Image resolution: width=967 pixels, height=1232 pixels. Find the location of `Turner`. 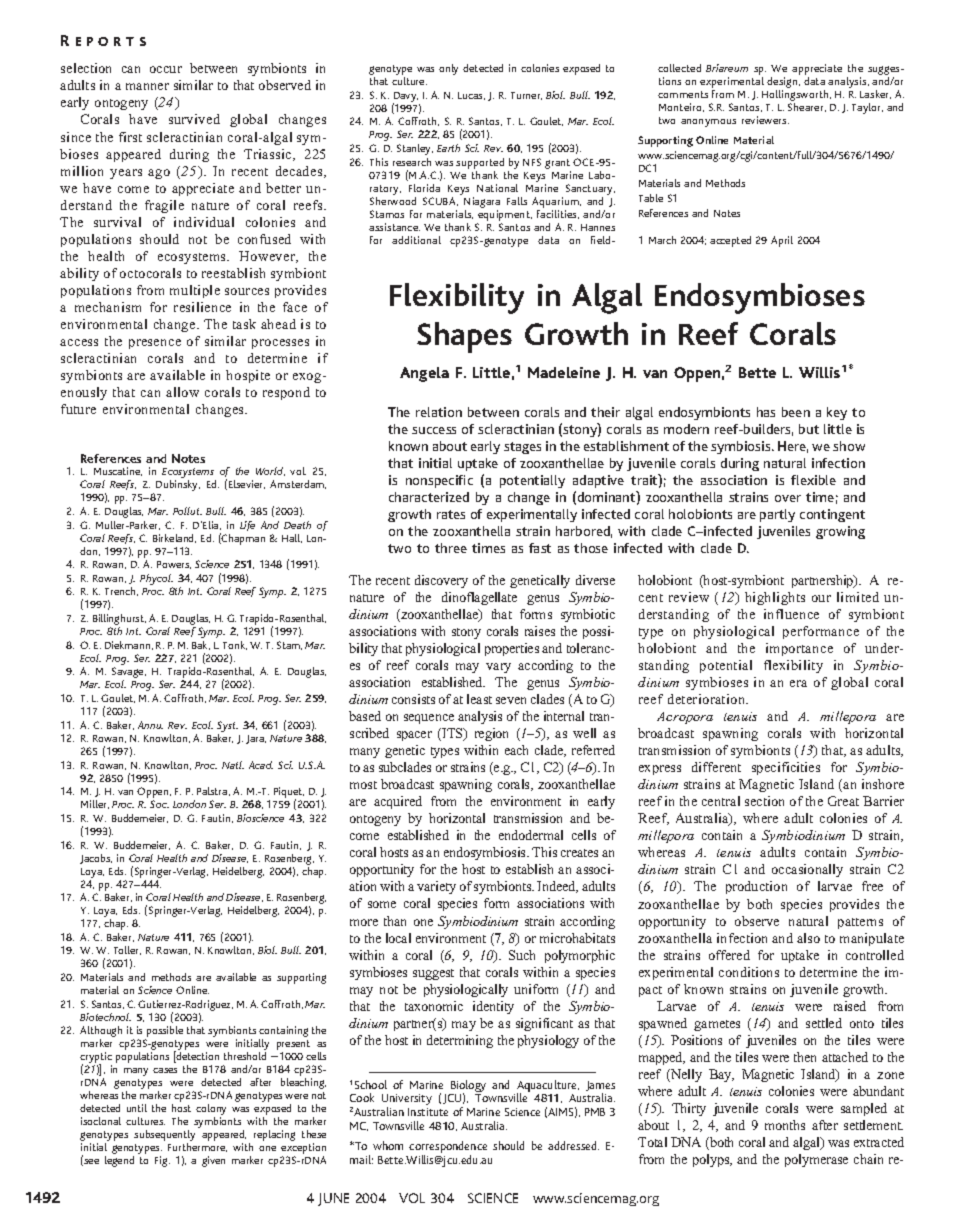

Turner is located at coordinates (526, 96).
